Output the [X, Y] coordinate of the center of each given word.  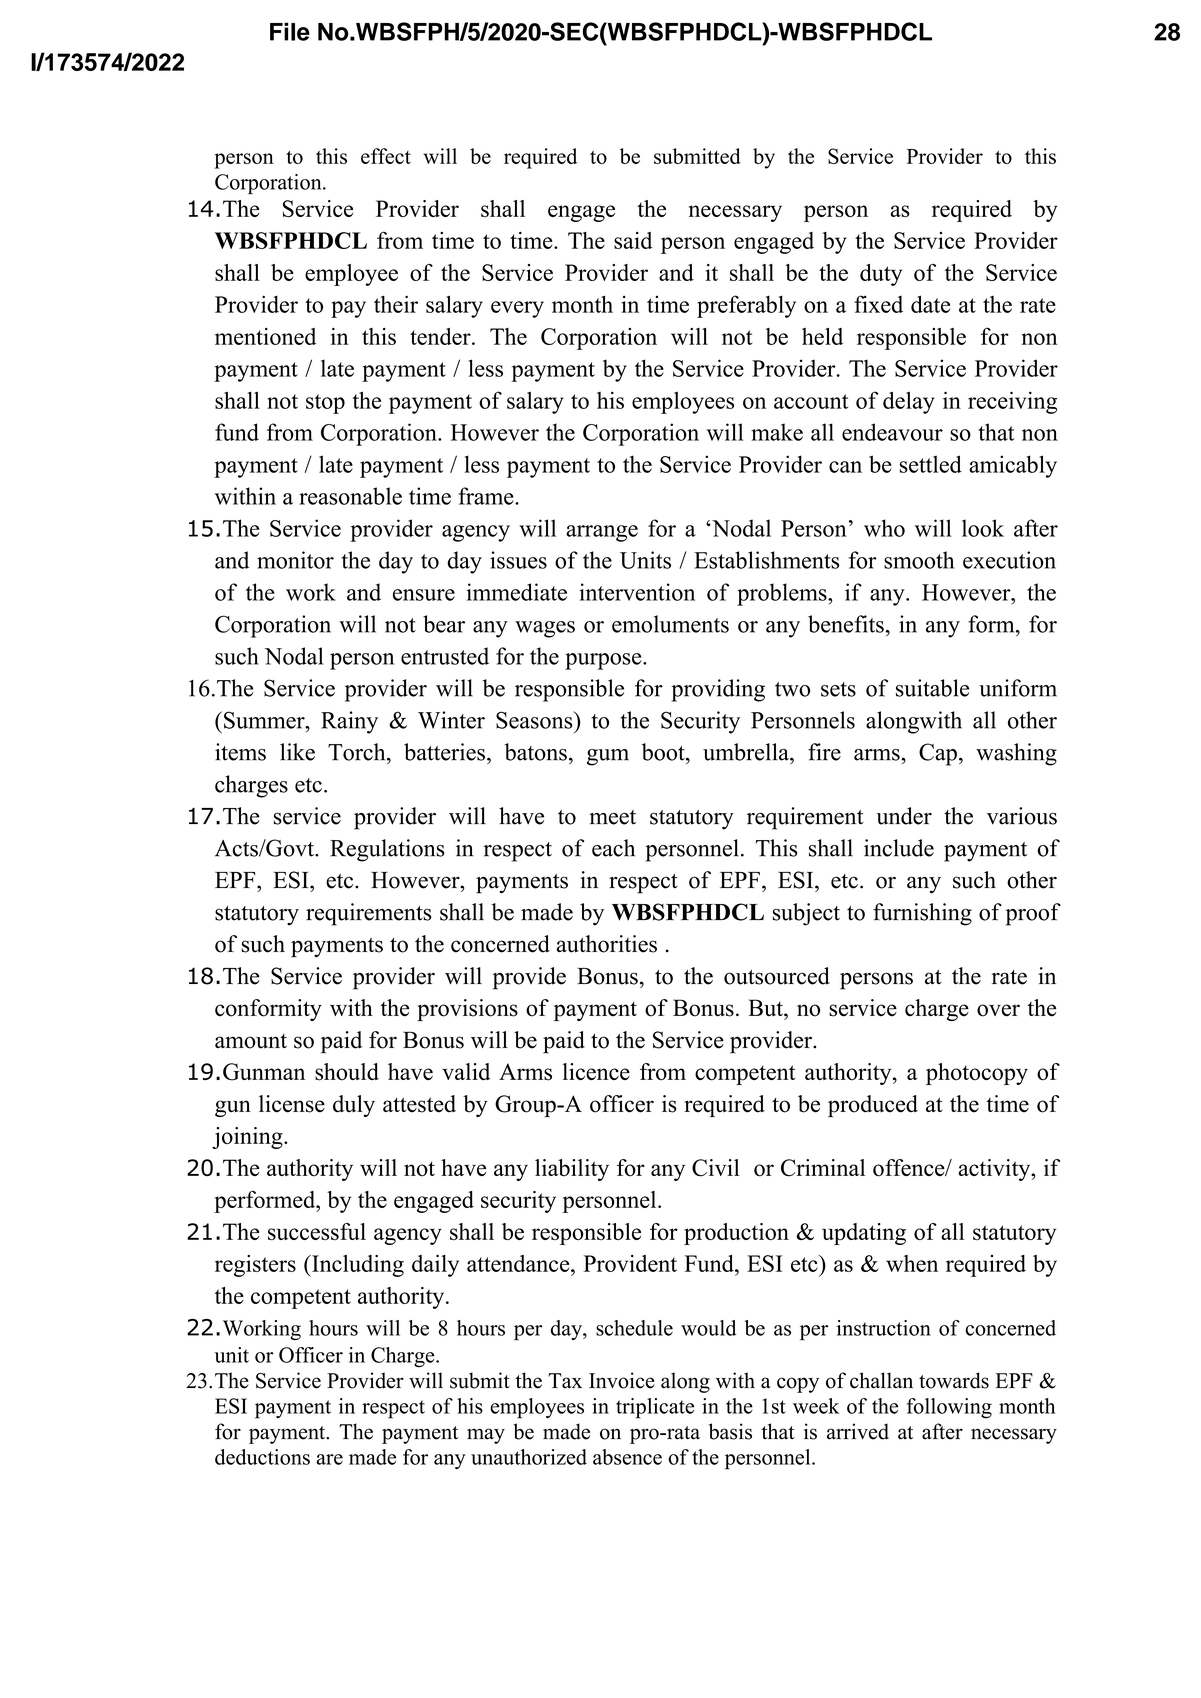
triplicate [655, 1408]
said [633, 240]
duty [881, 275]
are [330, 1459]
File [290, 31]
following [949, 1408]
